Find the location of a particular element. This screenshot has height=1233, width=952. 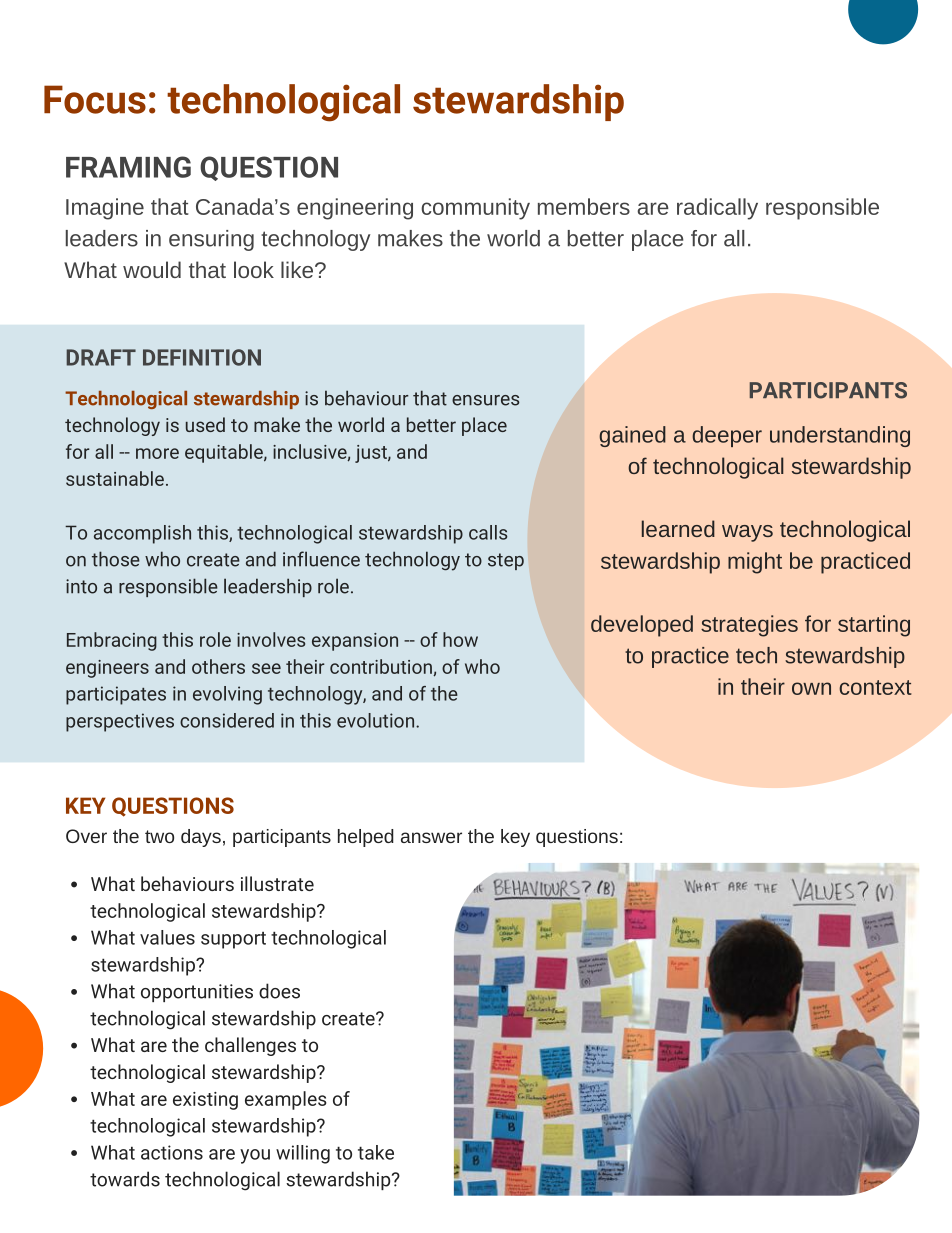

radically is located at coordinates (717, 209).
